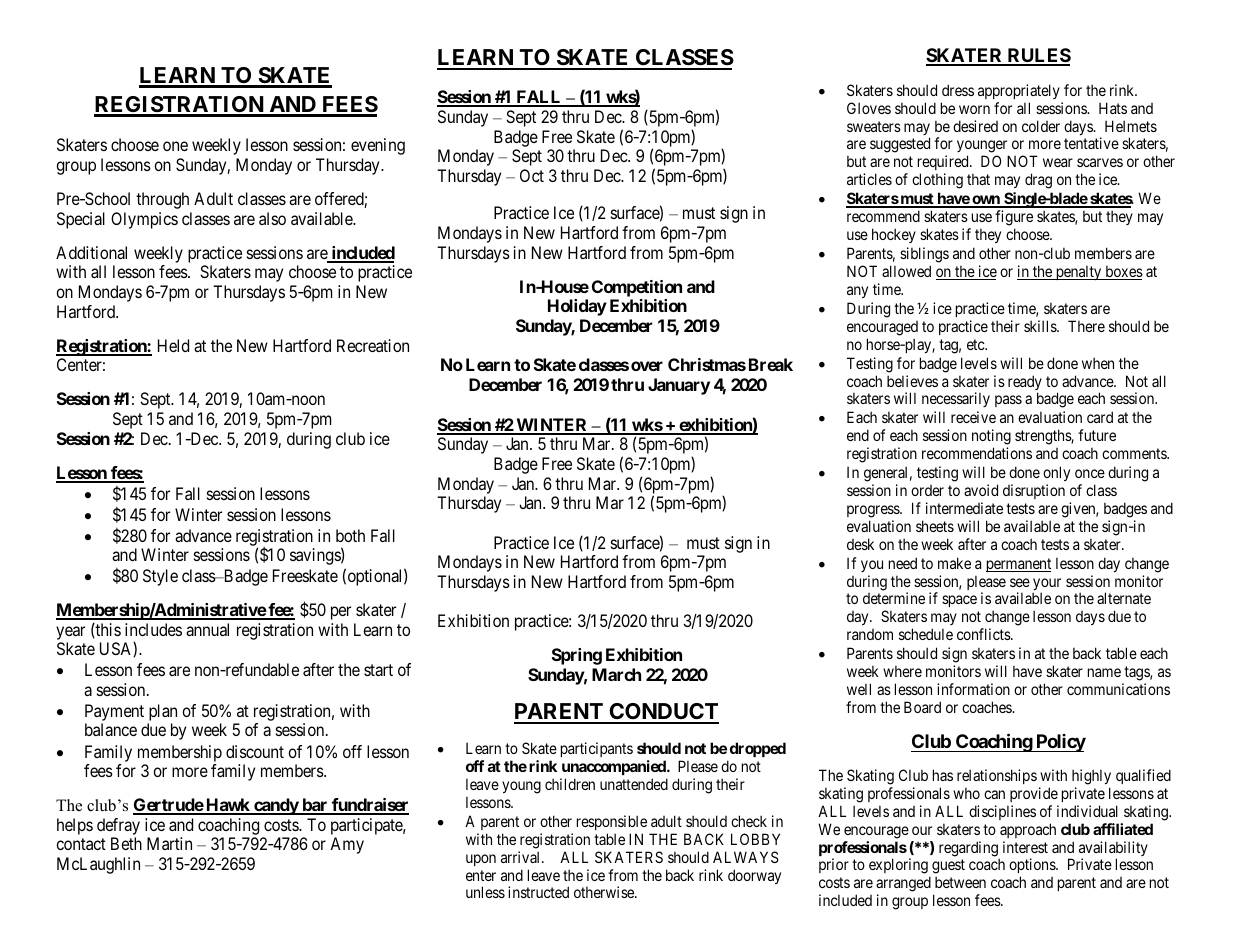 The width and height of the screenshot is (1233, 952). I want to click on colder, so click(1041, 126).
